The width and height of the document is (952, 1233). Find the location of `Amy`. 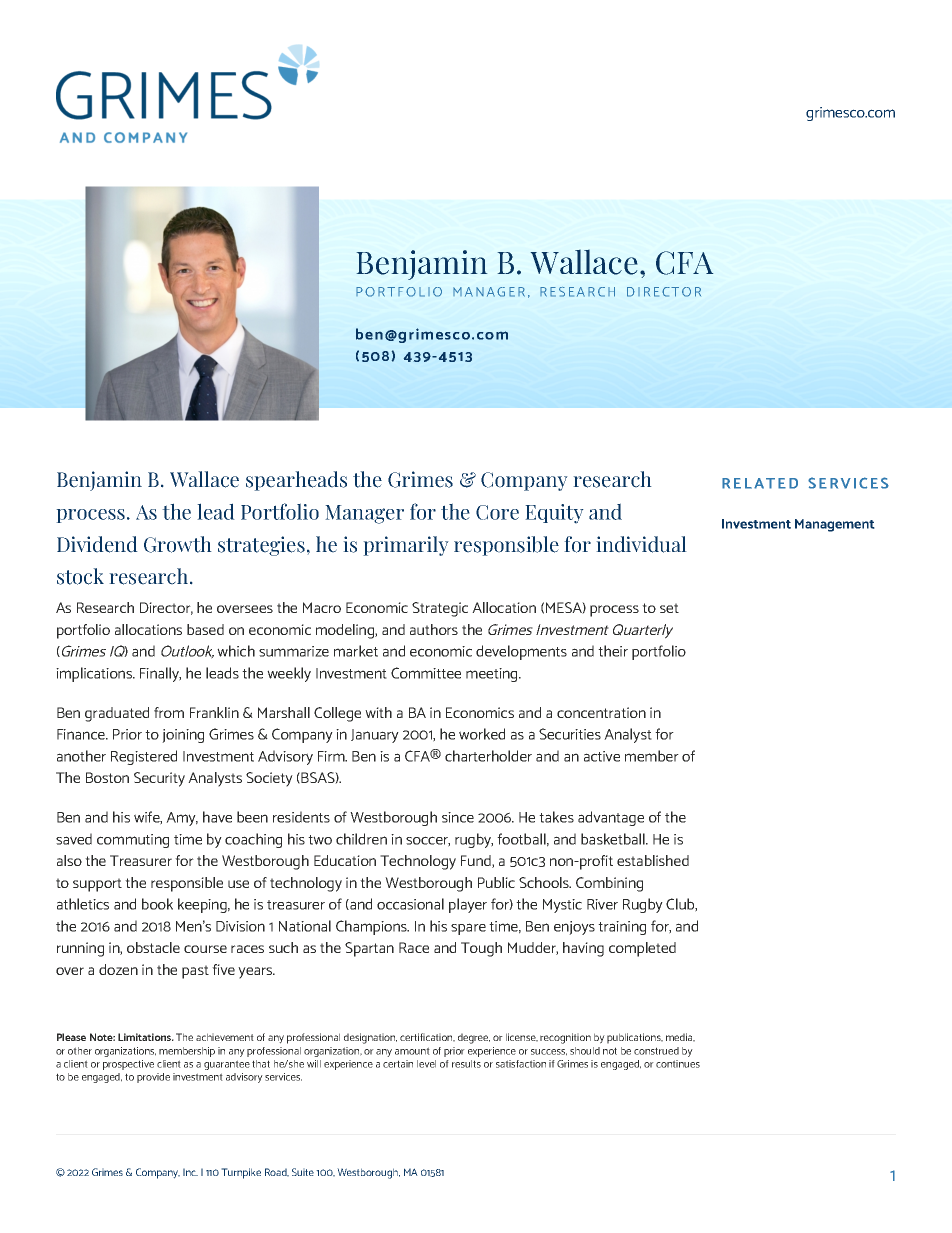

Amy is located at coordinates (182, 819).
